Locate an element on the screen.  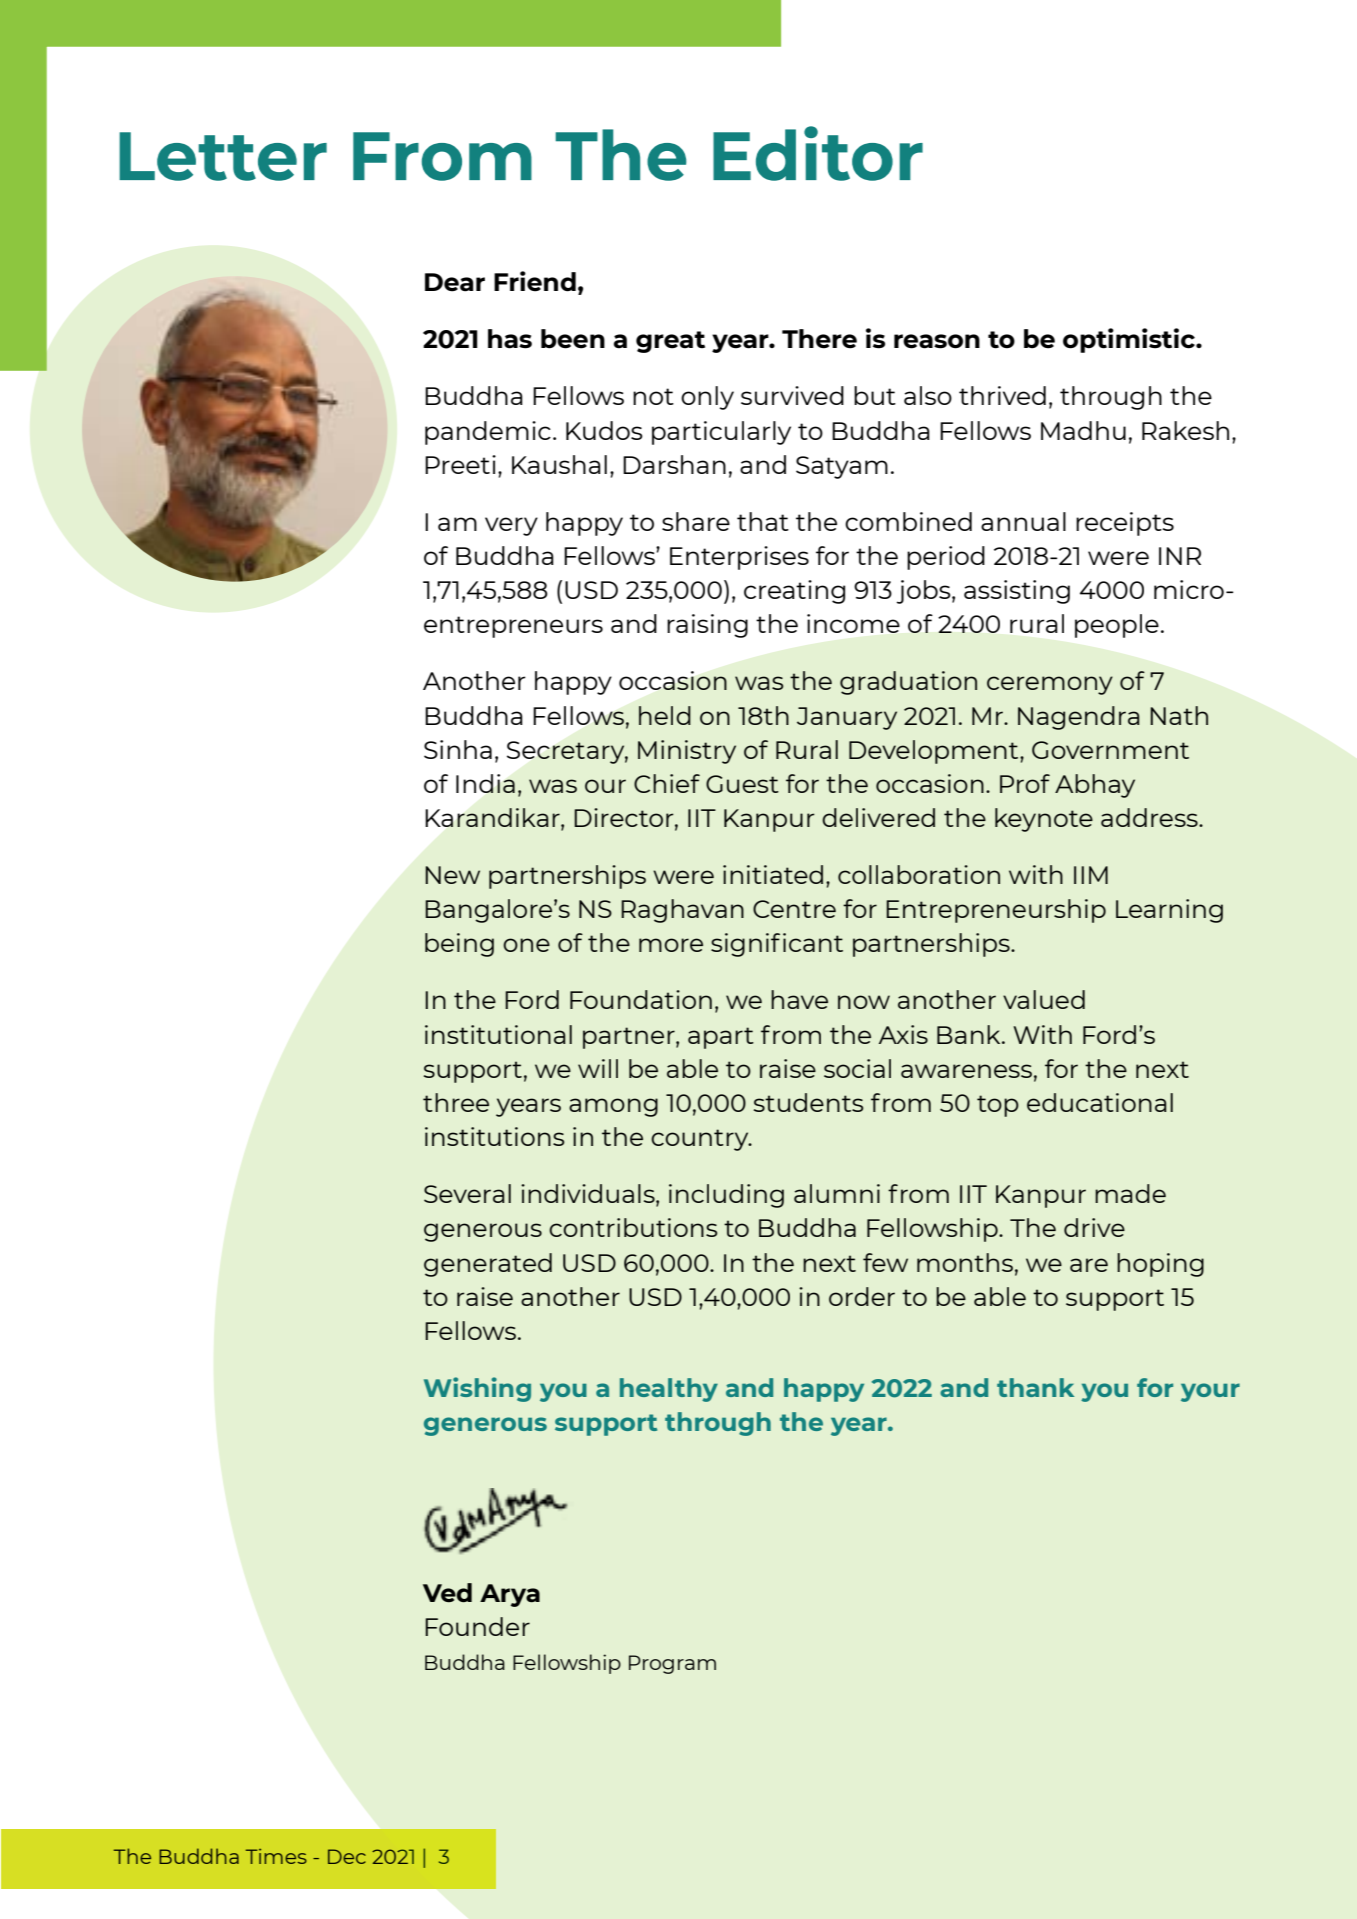
Wishing is located at coordinates (477, 1389).
